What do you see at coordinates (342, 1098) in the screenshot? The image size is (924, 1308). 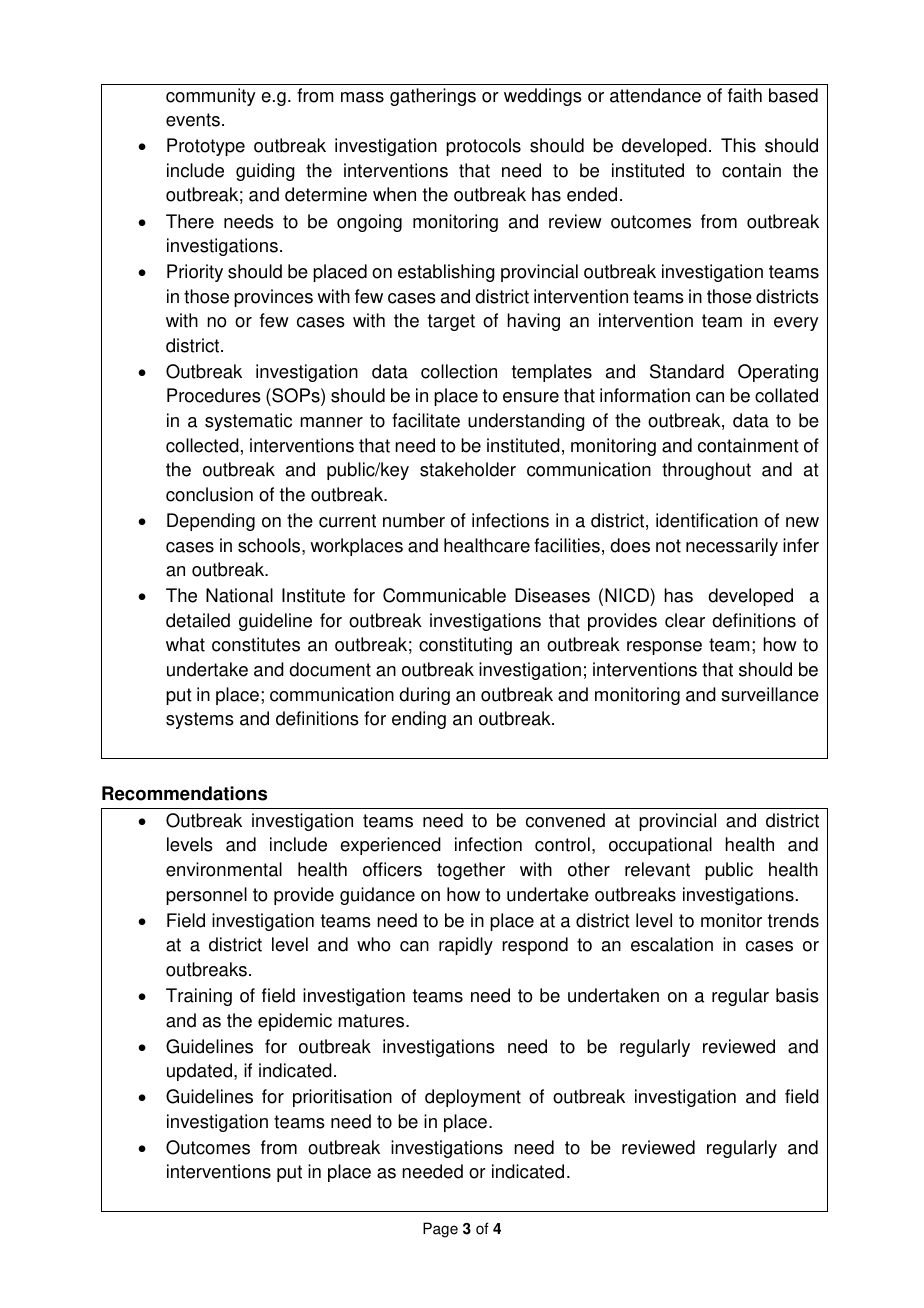 I see `prioritisation` at bounding box center [342, 1098].
